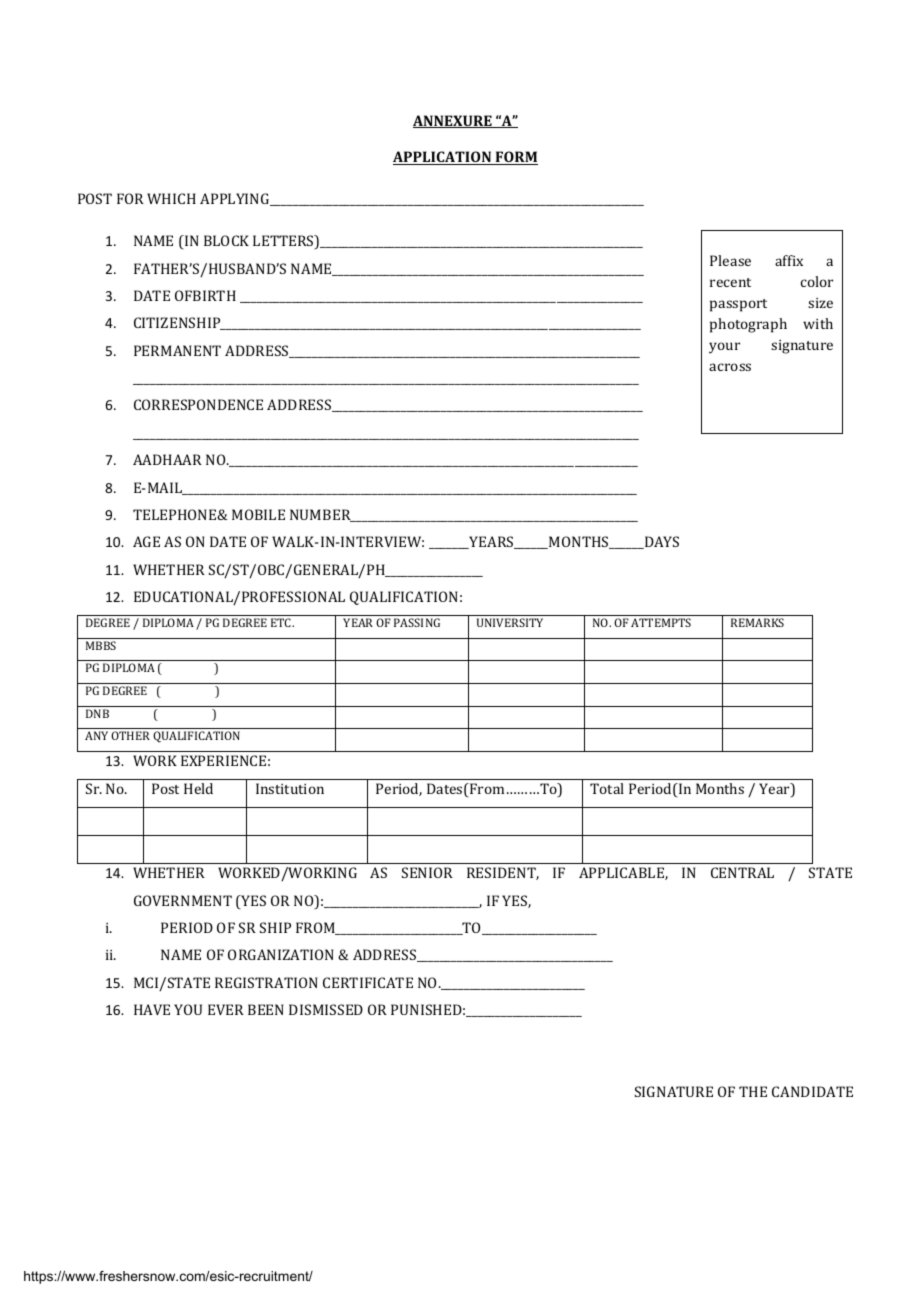 Image resolution: width=924 pixels, height=1308 pixels. Describe the element at coordinates (171, 198) in the document. I see `WHICH` at that location.
